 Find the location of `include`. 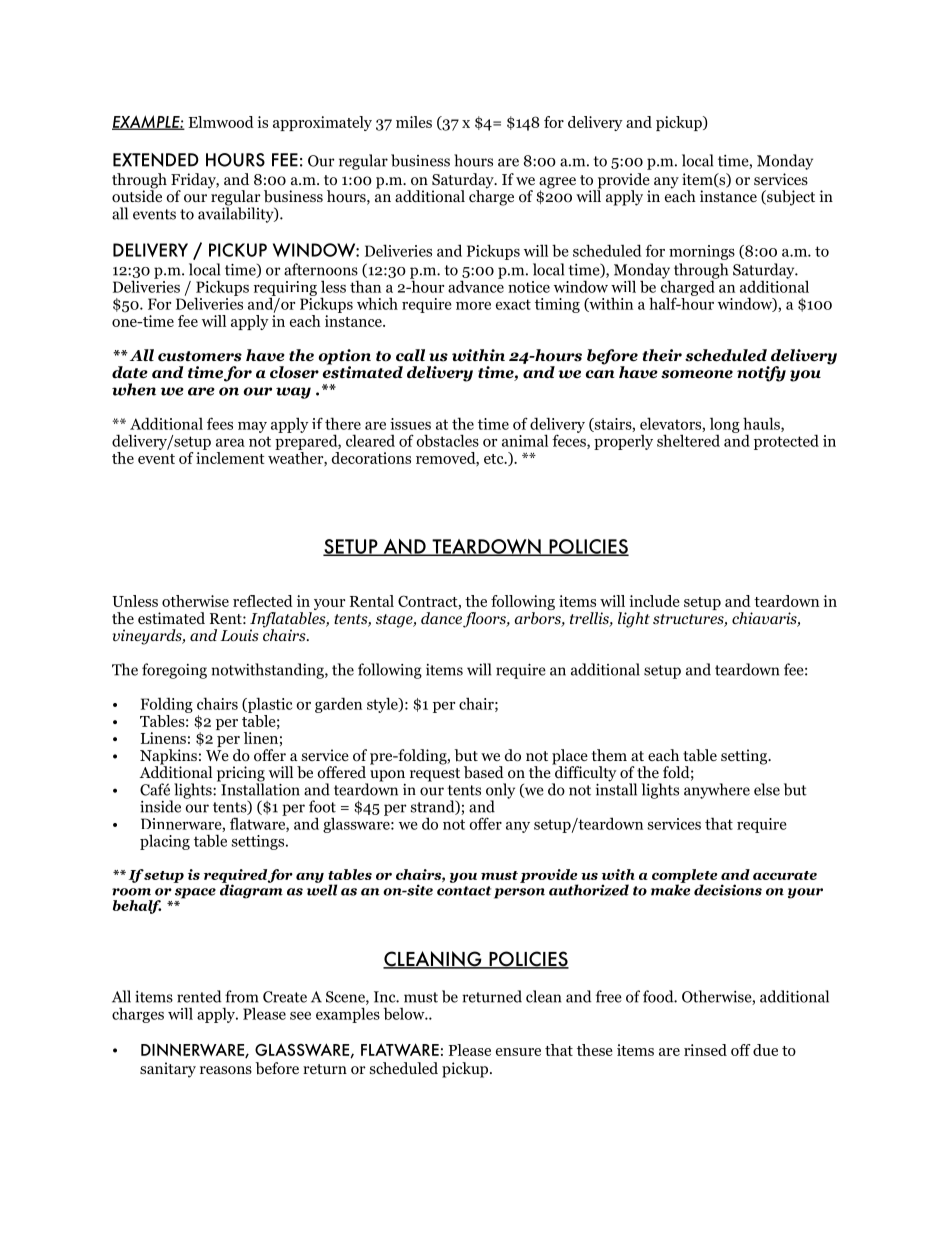

include is located at coordinates (654, 601).
